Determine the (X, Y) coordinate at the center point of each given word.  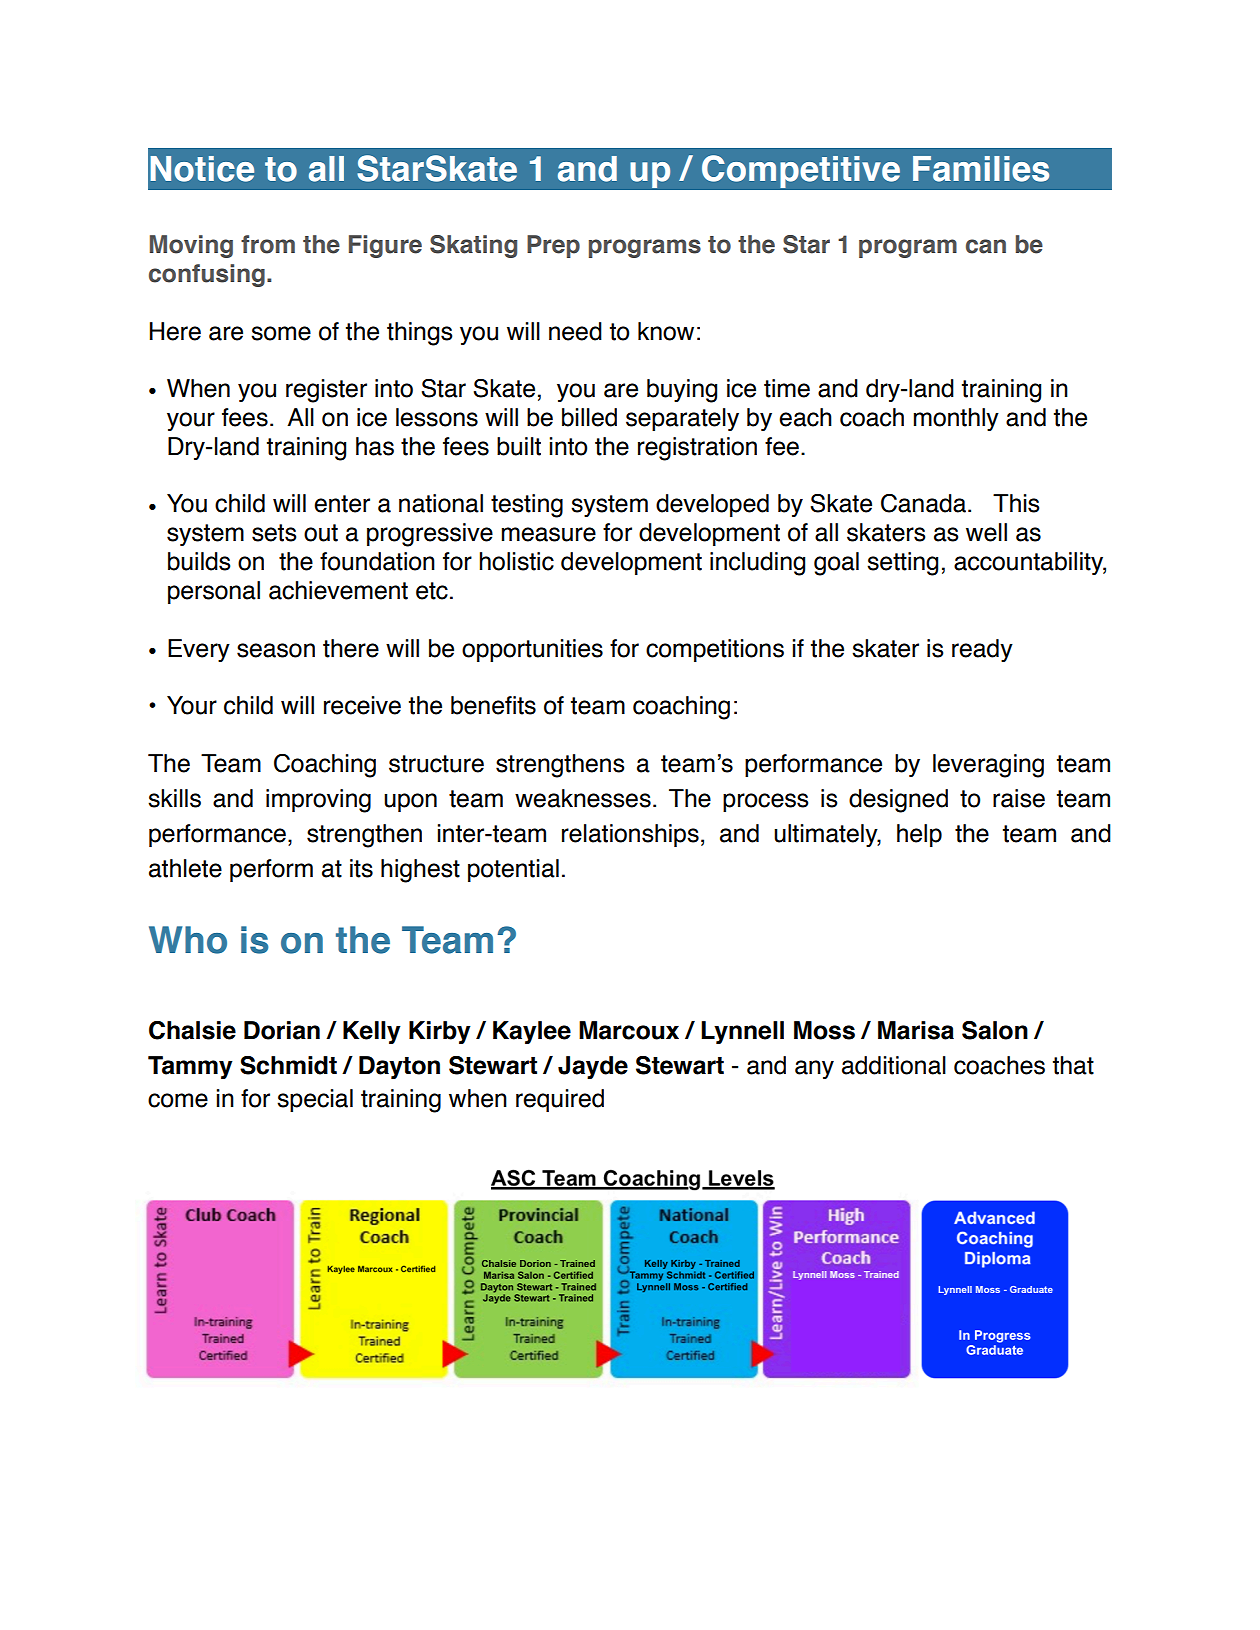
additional (894, 1065)
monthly (956, 419)
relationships (630, 835)
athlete (185, 868)
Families (981, 169)
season (276, 650)
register (326, 391)
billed (589, 417)
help (919, 835)
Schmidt (288, 1065)
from (268, 244)
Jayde (593, 1067)
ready (982, 650)
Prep (553, 246)
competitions (715, 650)
